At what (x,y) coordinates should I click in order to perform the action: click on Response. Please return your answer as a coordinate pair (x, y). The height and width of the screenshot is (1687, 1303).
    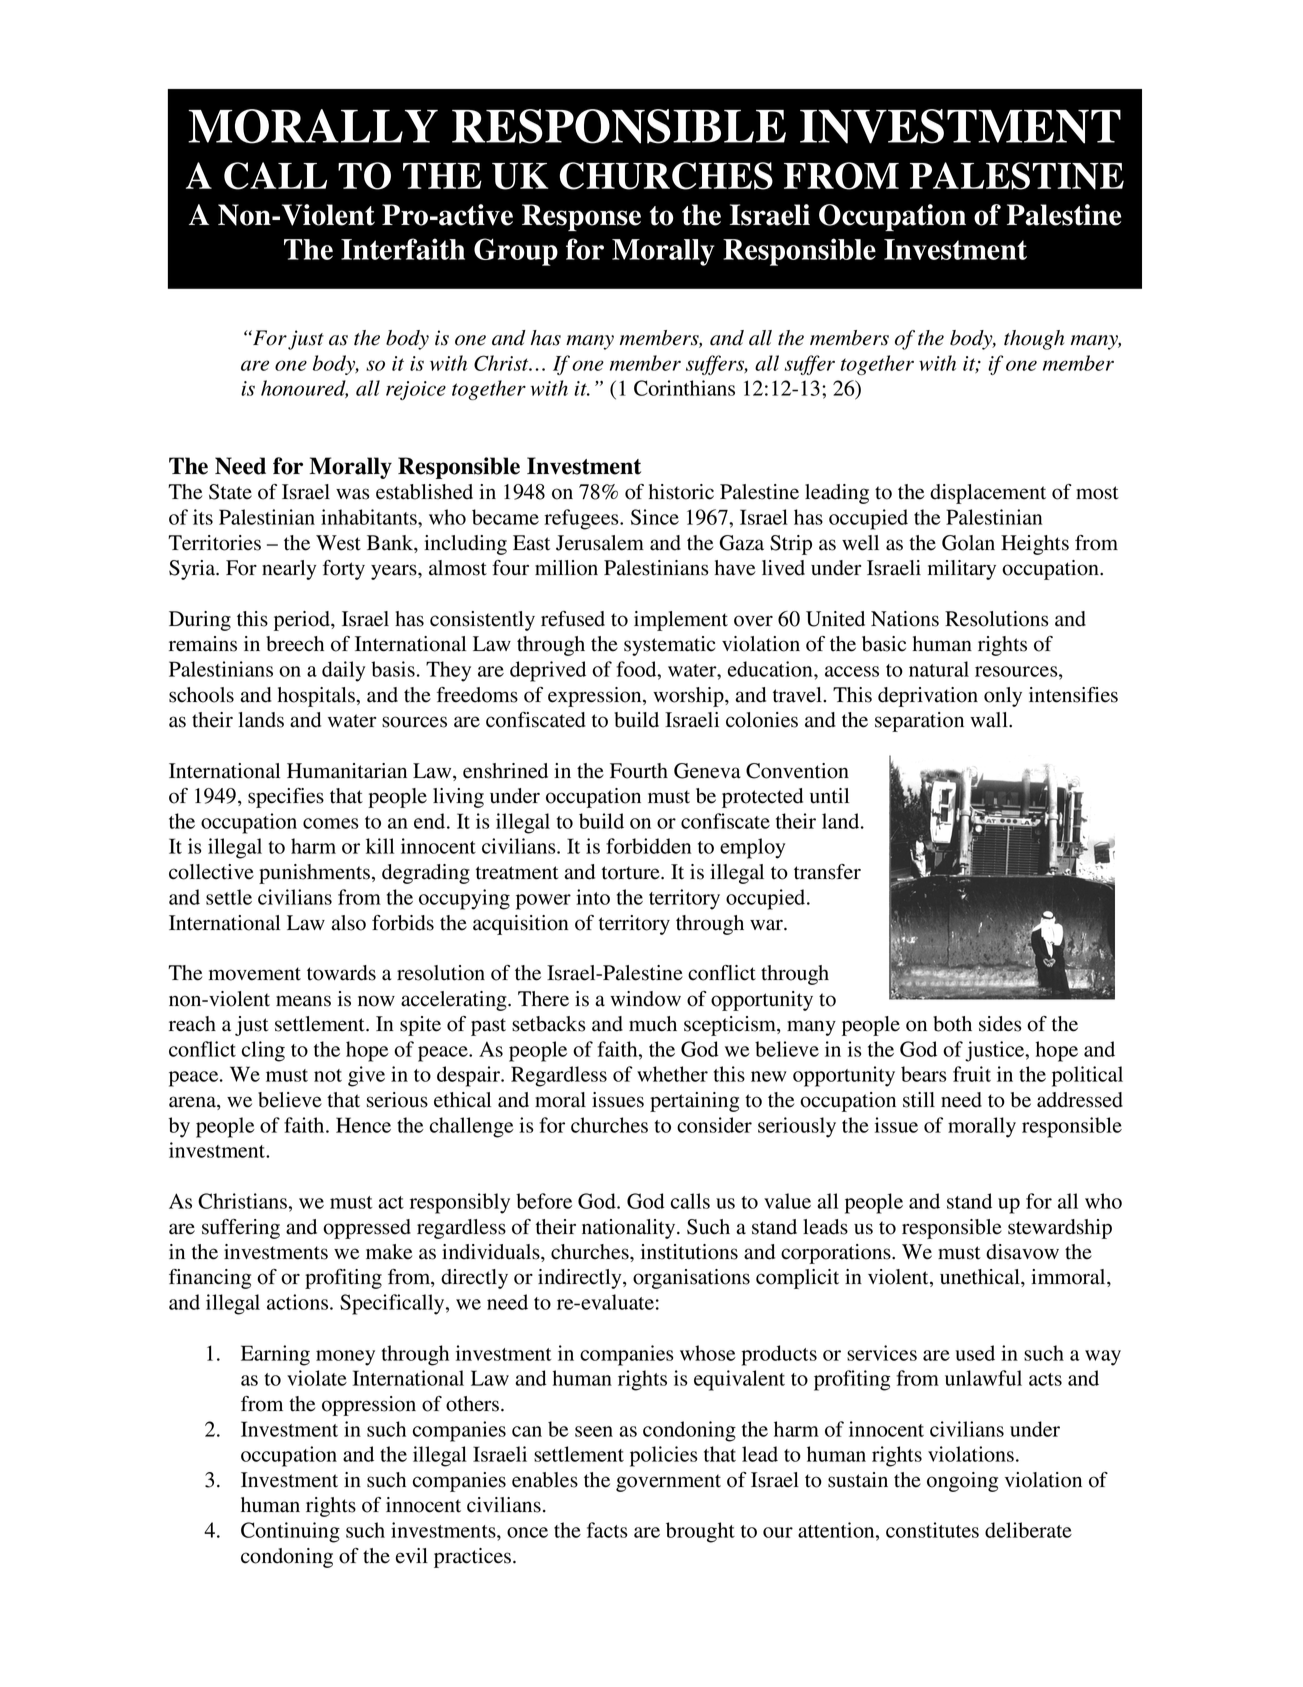
    Looking at the image, I should click on (581, 218).
